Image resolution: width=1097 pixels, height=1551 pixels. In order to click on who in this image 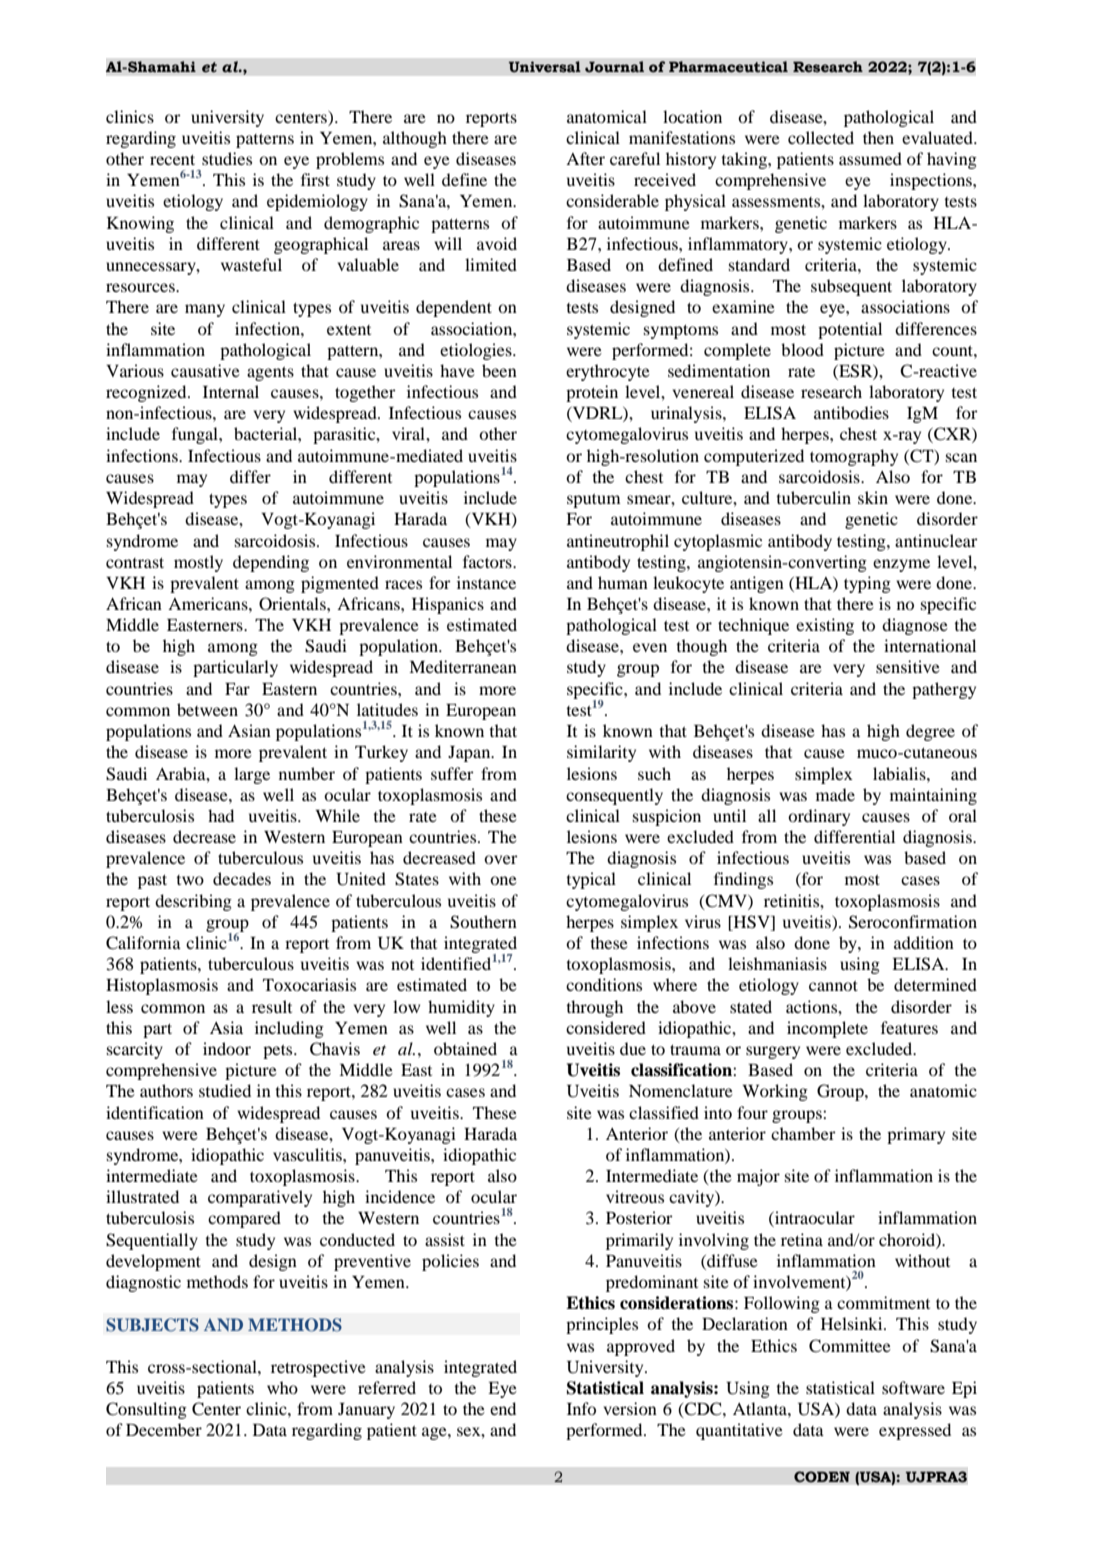, I will do `click(282, 1387)`.
